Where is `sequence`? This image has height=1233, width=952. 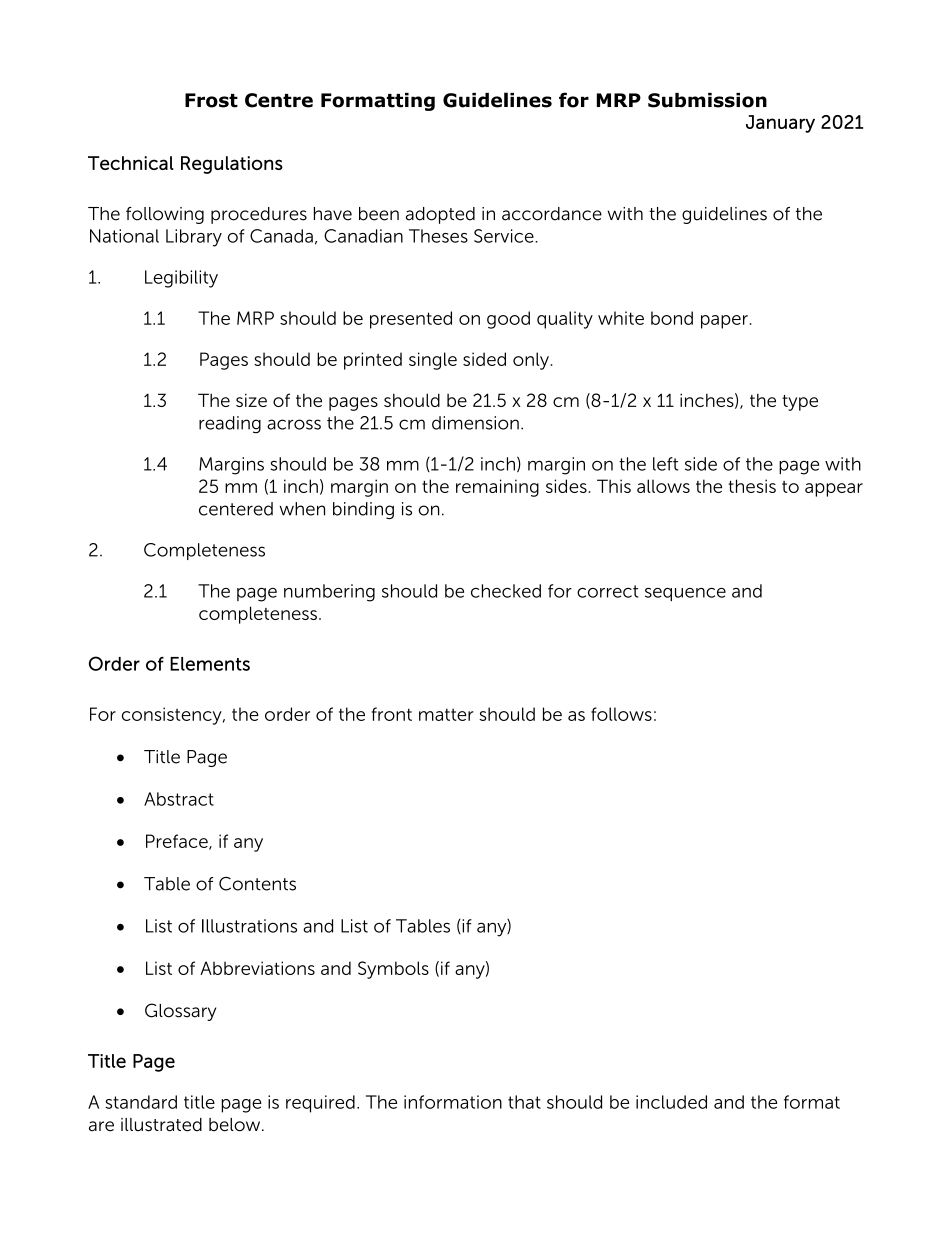
sequence is located at coordinates (685, 594).
